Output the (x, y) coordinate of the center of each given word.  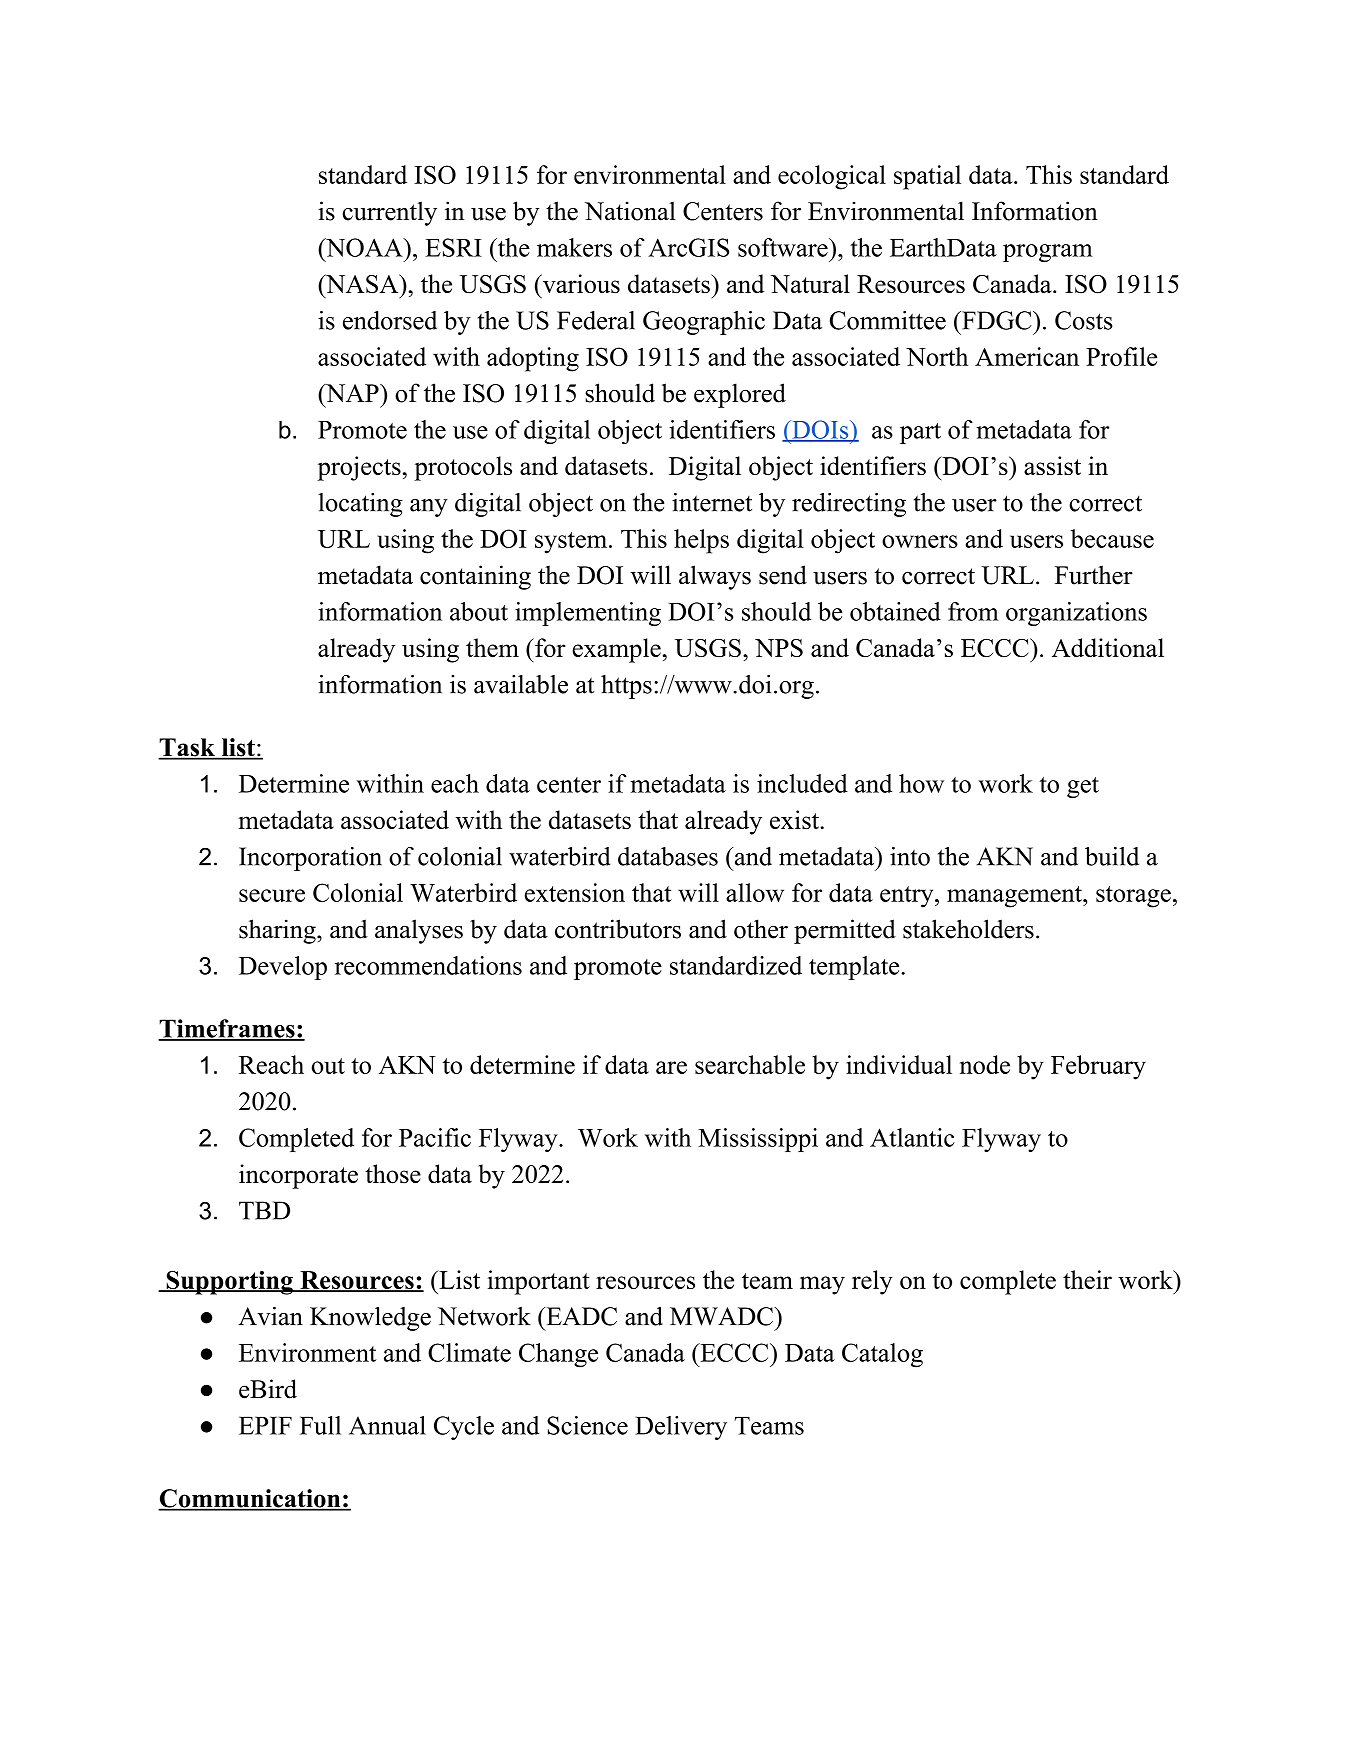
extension (575, 892)
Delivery (681, 1428)
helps (701, 541)
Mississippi (758, 1140)
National (630, 211)
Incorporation (310, 859)
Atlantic (912, 1137)
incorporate (298, 1176)
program (1048, 253)
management (1015, 897)
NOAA (364, 247)
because (1112, 538)
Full (320, 1425)
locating (360, 505)
